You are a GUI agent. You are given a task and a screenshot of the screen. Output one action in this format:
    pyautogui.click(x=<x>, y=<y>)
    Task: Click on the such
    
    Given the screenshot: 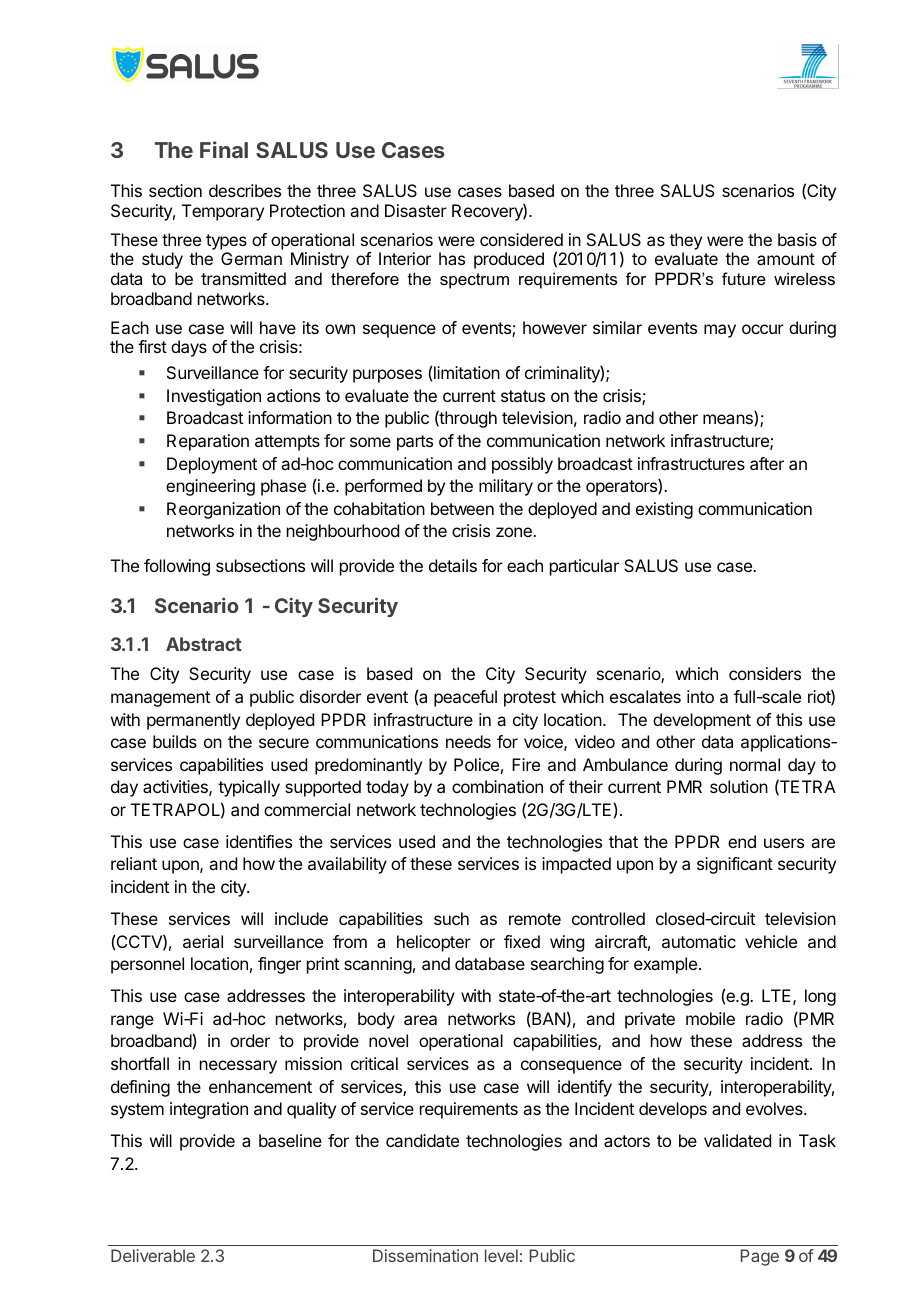 What is the action you would take?
    pyautogui.click(x=451, y=918)
